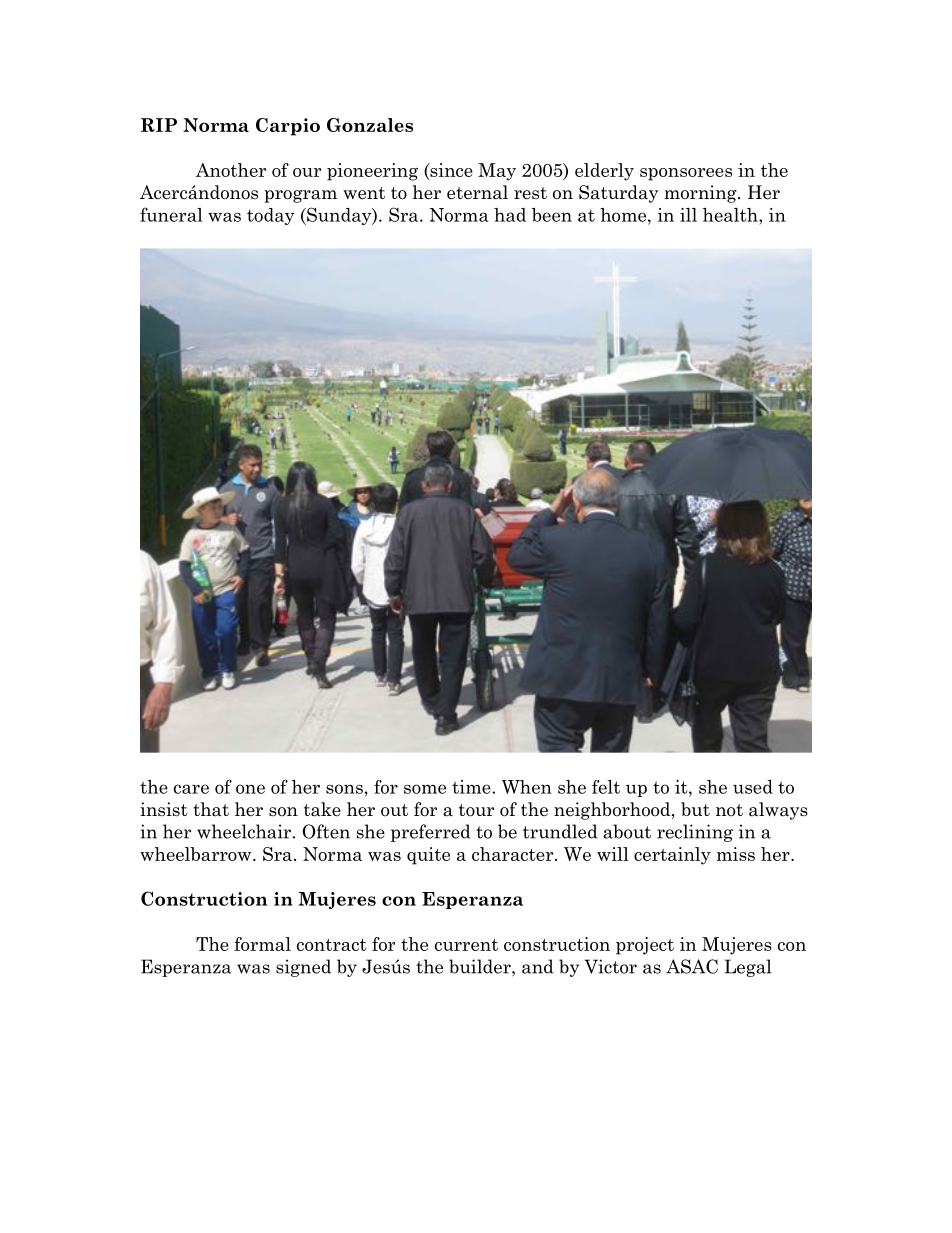 The height and width of the image is (1233, 952). Describe the element at coordinates (191, 789) in the image. I see `care` at that location.
